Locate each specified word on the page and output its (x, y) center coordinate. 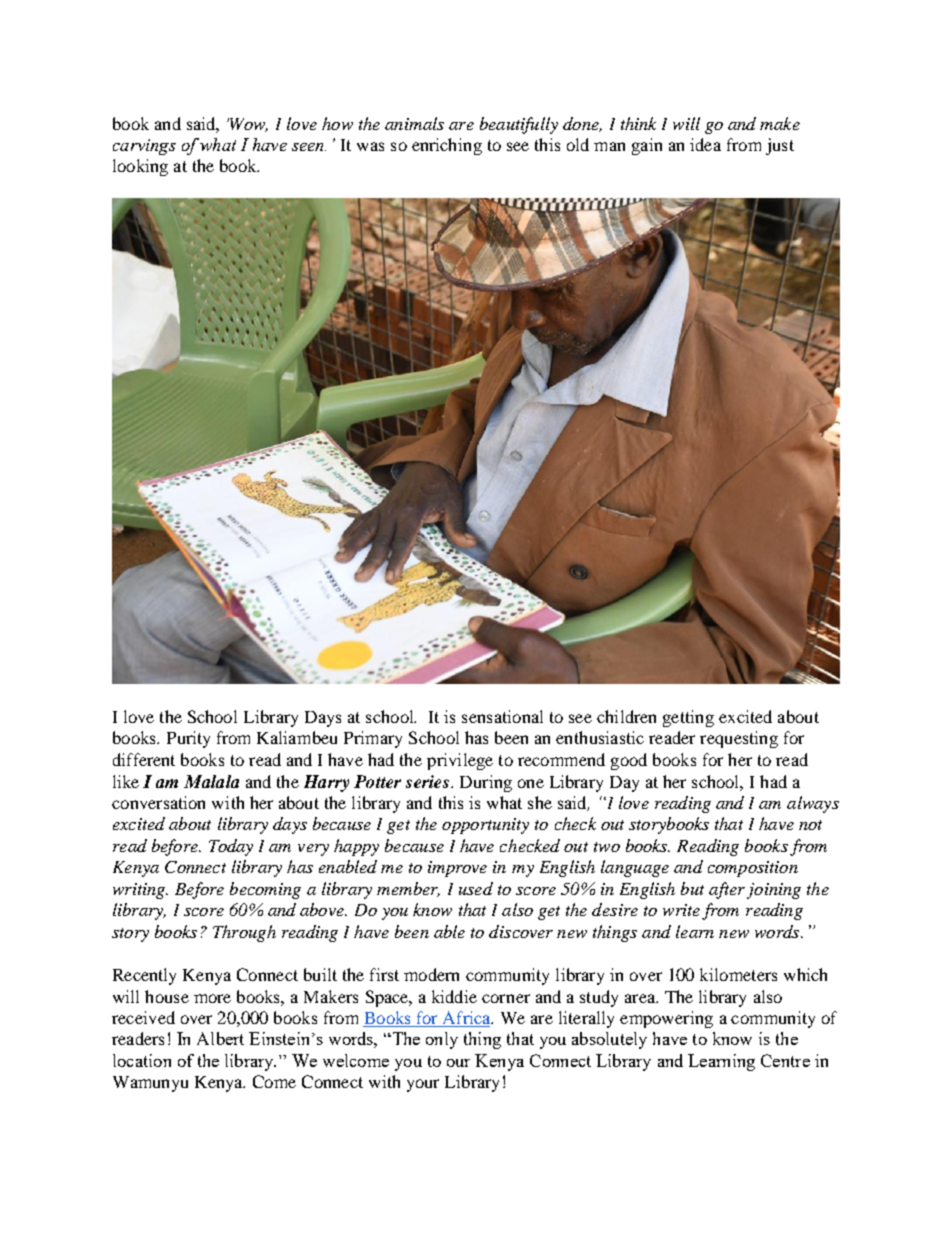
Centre (785, 1060)
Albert (220, 1038)
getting (688, 718)
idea (705, 144)
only (442, 1040)
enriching (447, 146)
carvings (144, 147)
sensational (502, 716)
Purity (188, 739)
